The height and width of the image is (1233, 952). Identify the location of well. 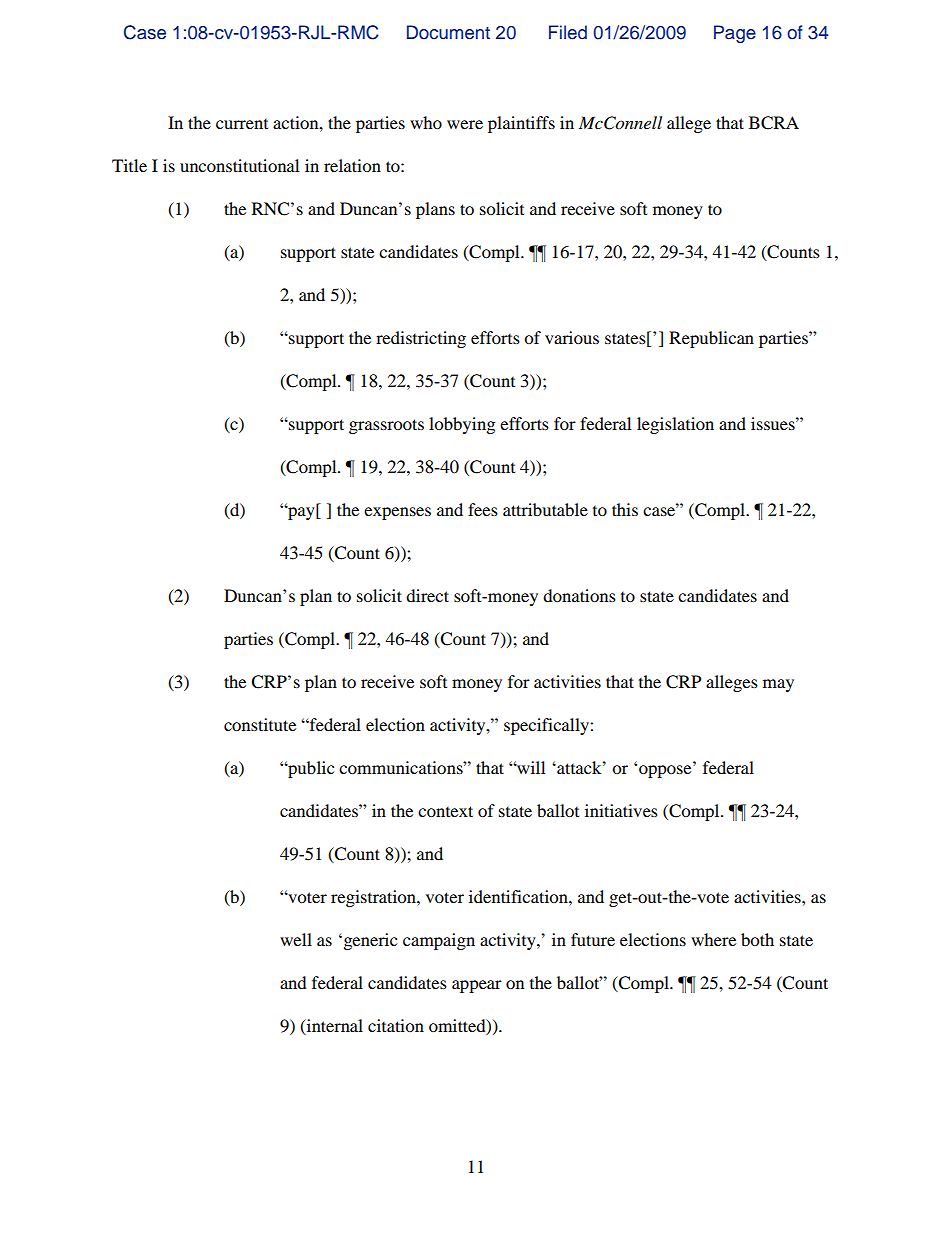
(296, 939).
